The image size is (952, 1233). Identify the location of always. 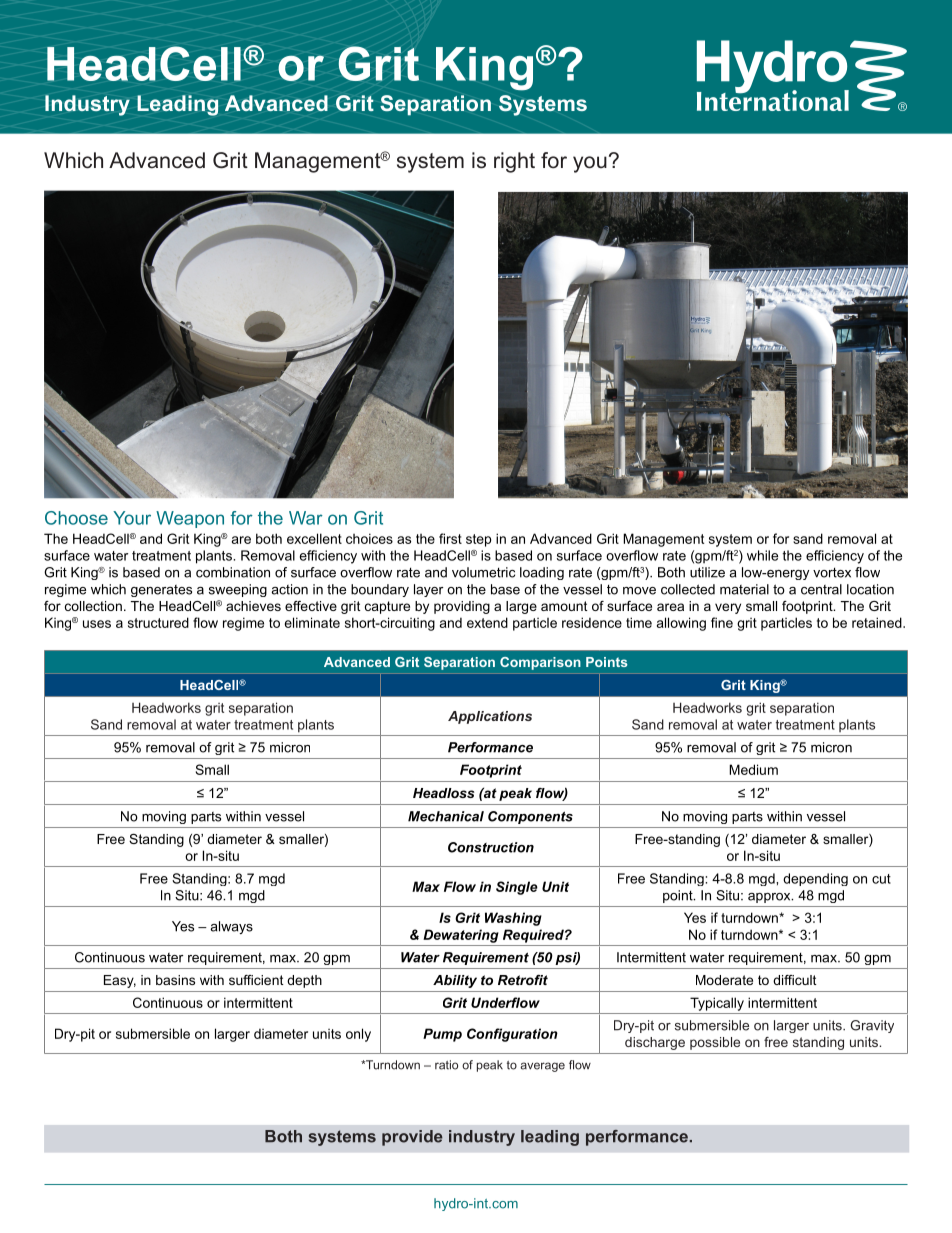
(231, 927).
